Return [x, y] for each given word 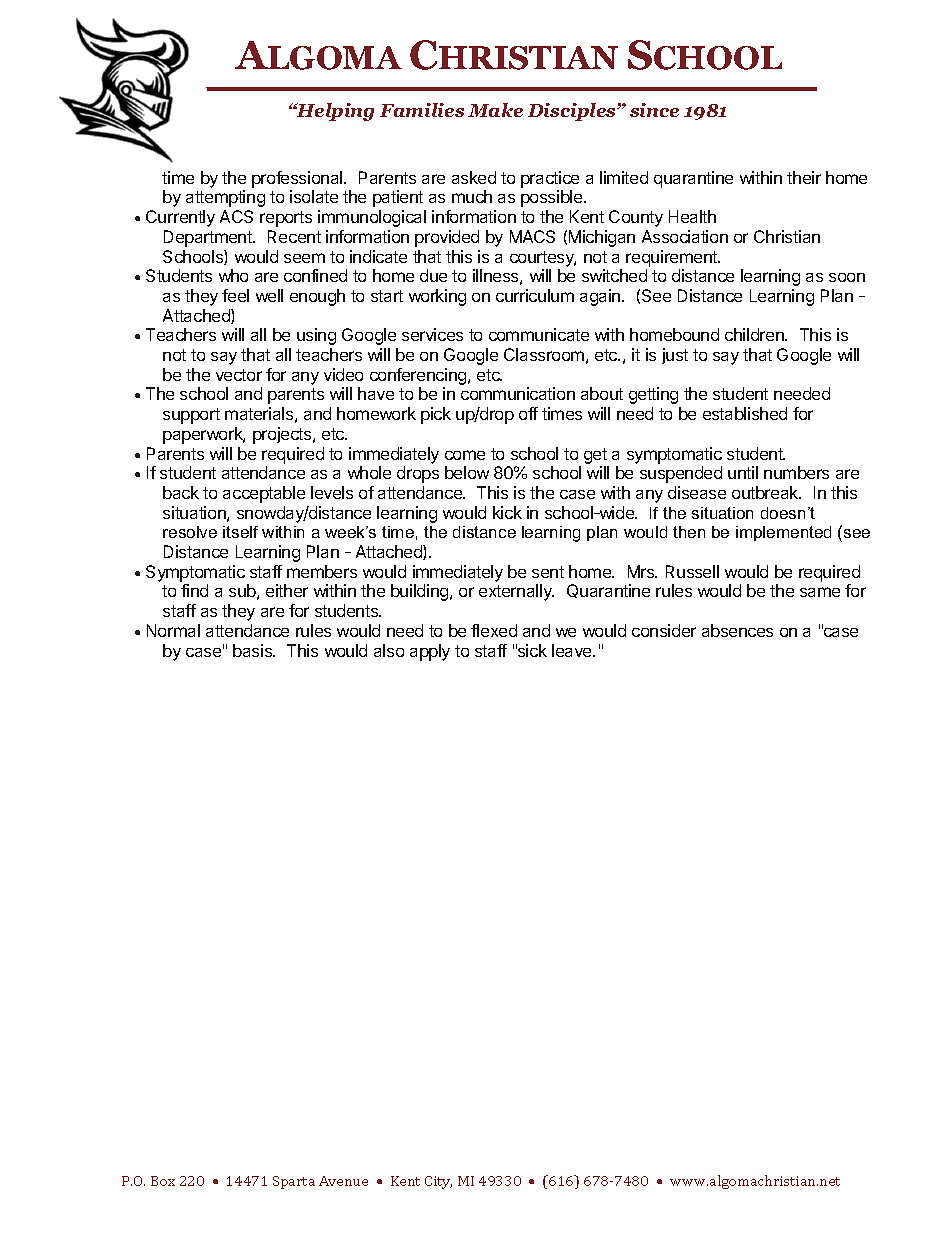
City [438, 1182]
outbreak [766, 492]
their [804, 177]
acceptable [264, 494]
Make [495, 110]
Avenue [343, 1181]
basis [254, 650]
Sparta [294, 1182]
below [467, 472]
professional [298, 179]
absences [737, 630]
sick [531, 650]
